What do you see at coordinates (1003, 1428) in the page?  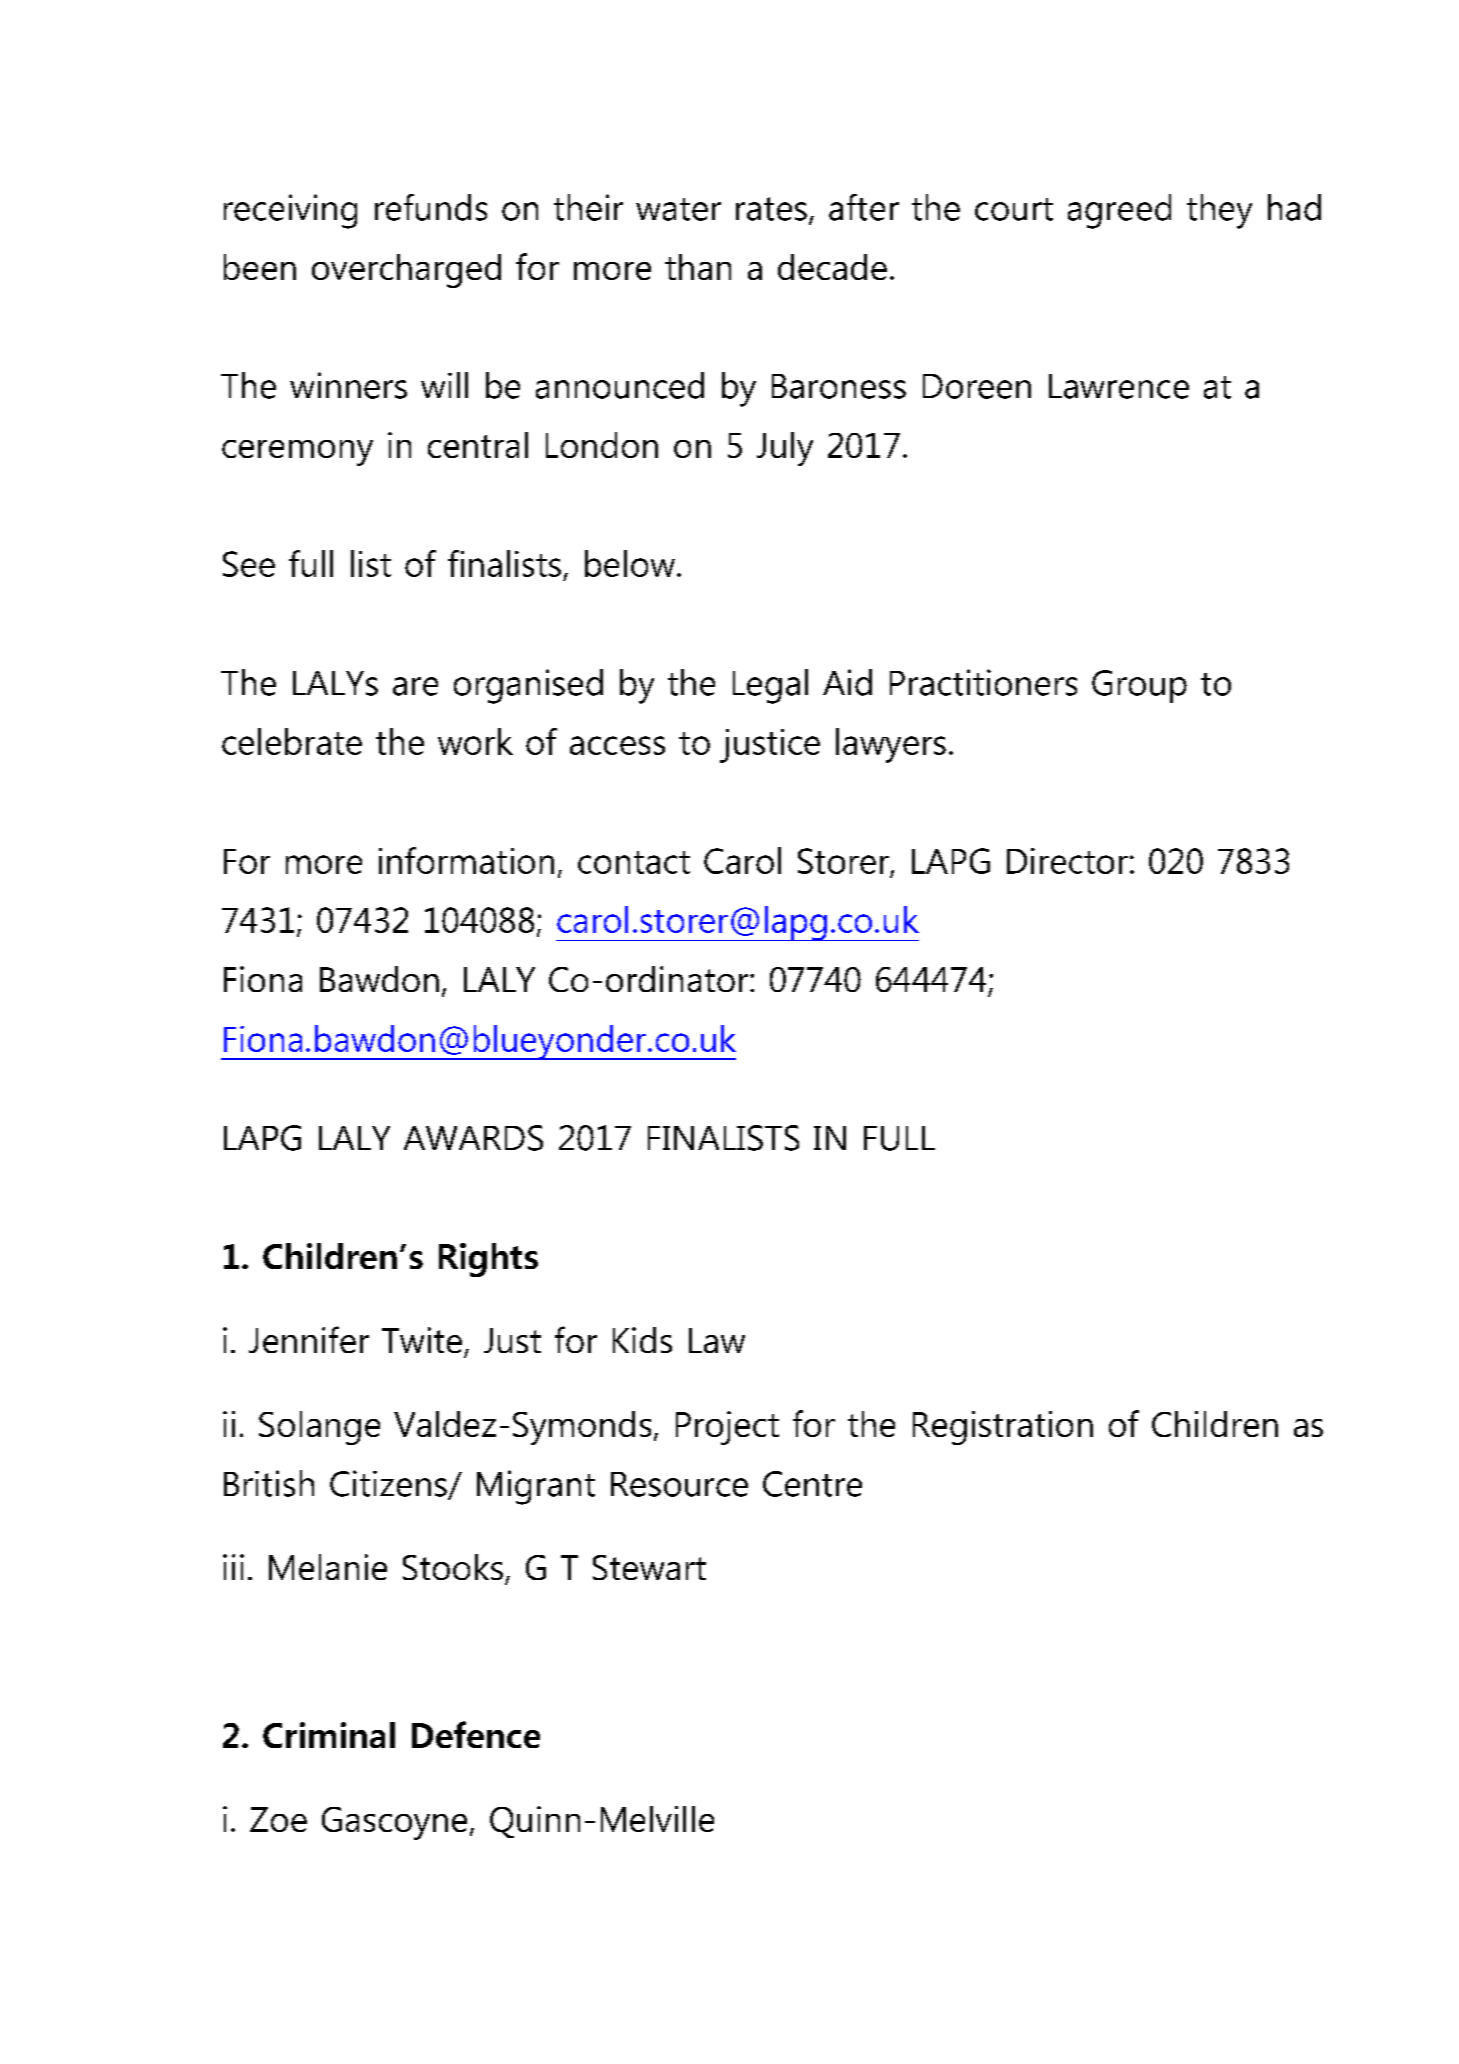 I see `Registration` at bounding box center [1003, 1428].
